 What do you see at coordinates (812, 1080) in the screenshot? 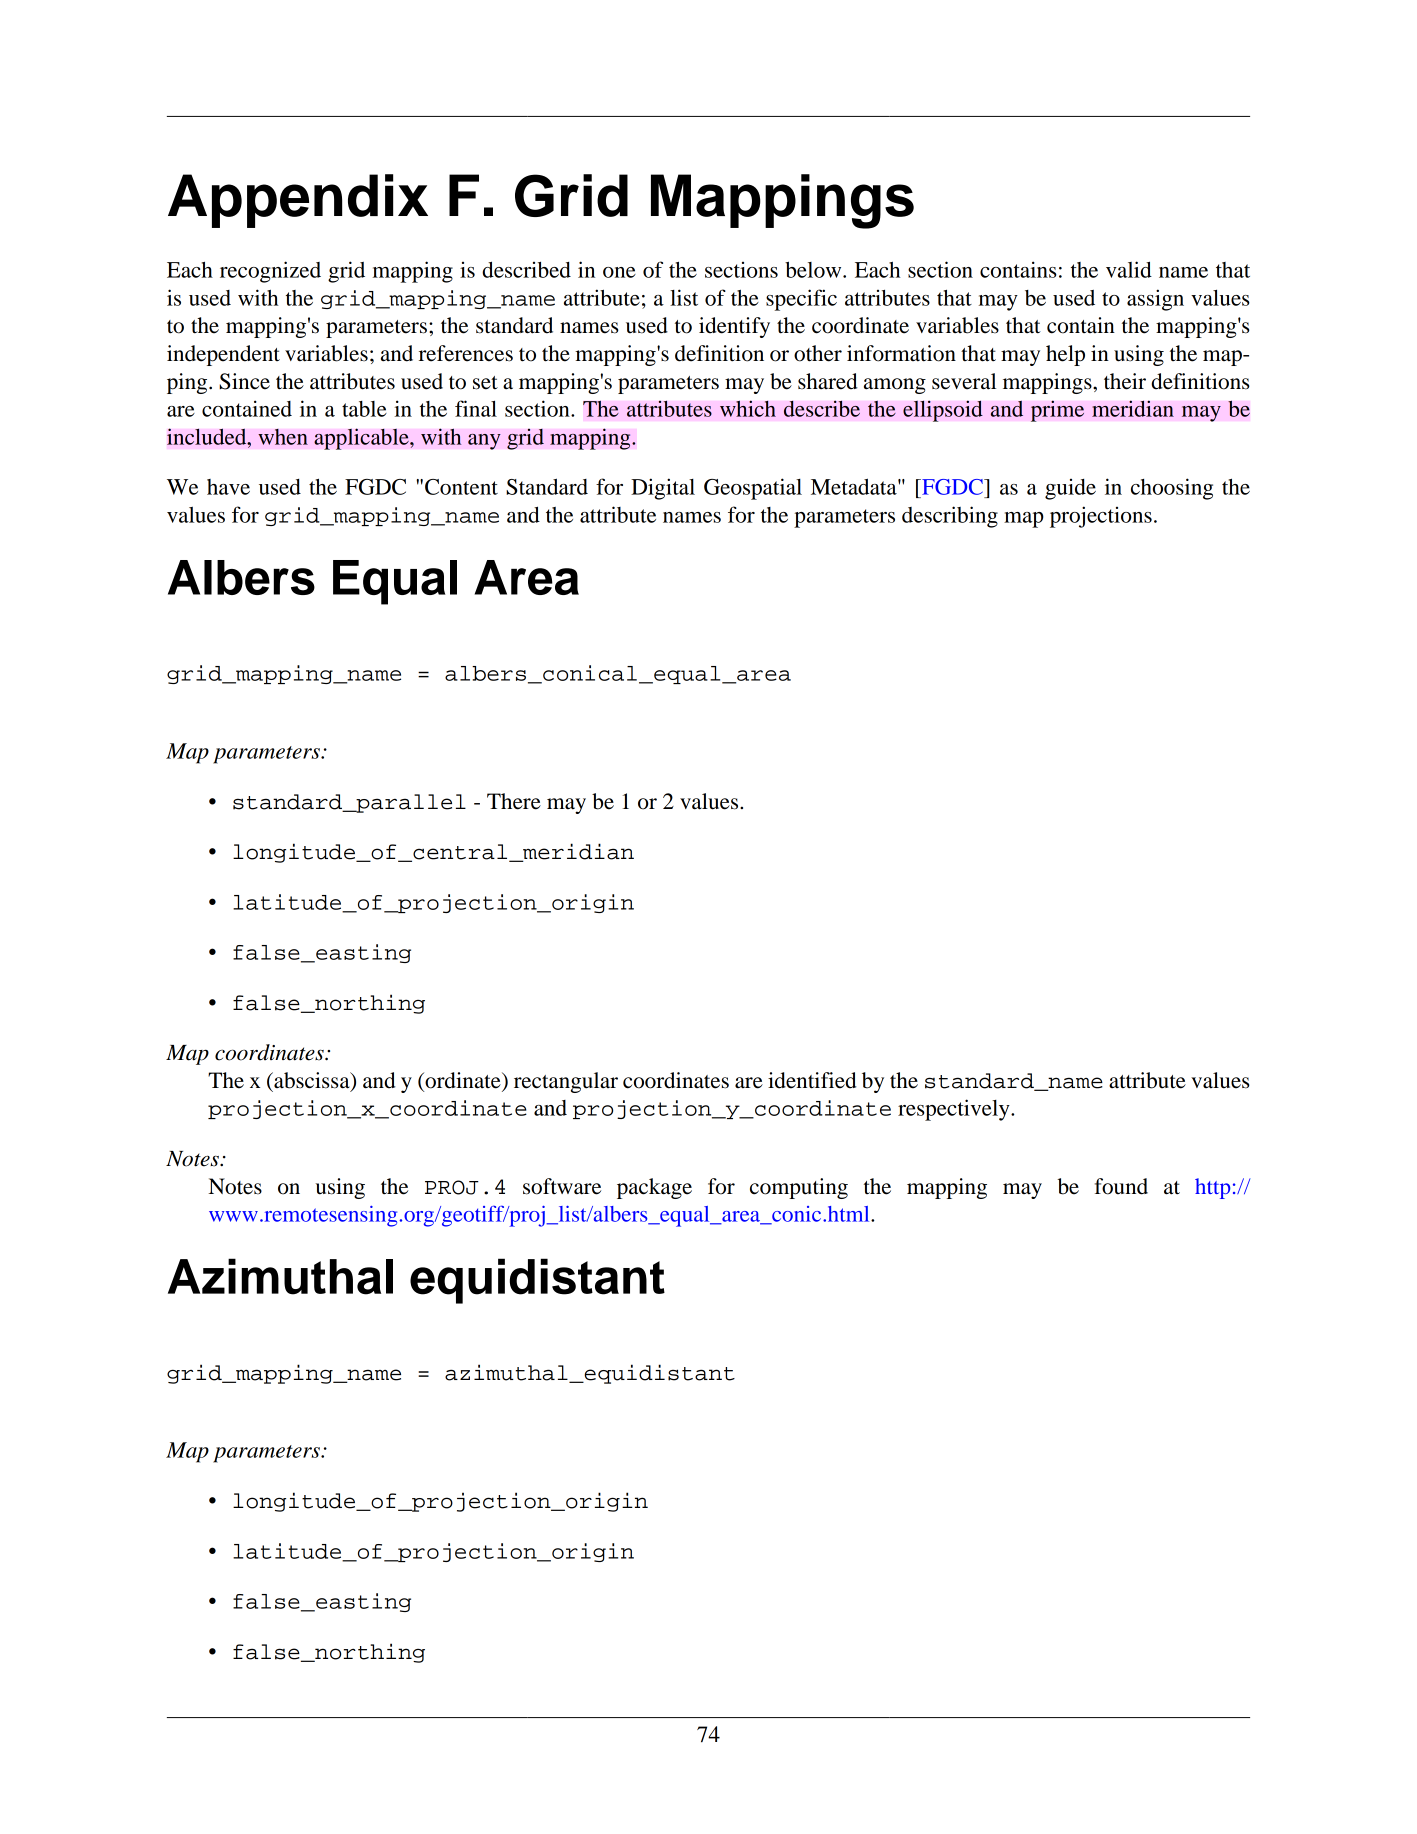
I see `identified` at bounding box center [812, 1080].
